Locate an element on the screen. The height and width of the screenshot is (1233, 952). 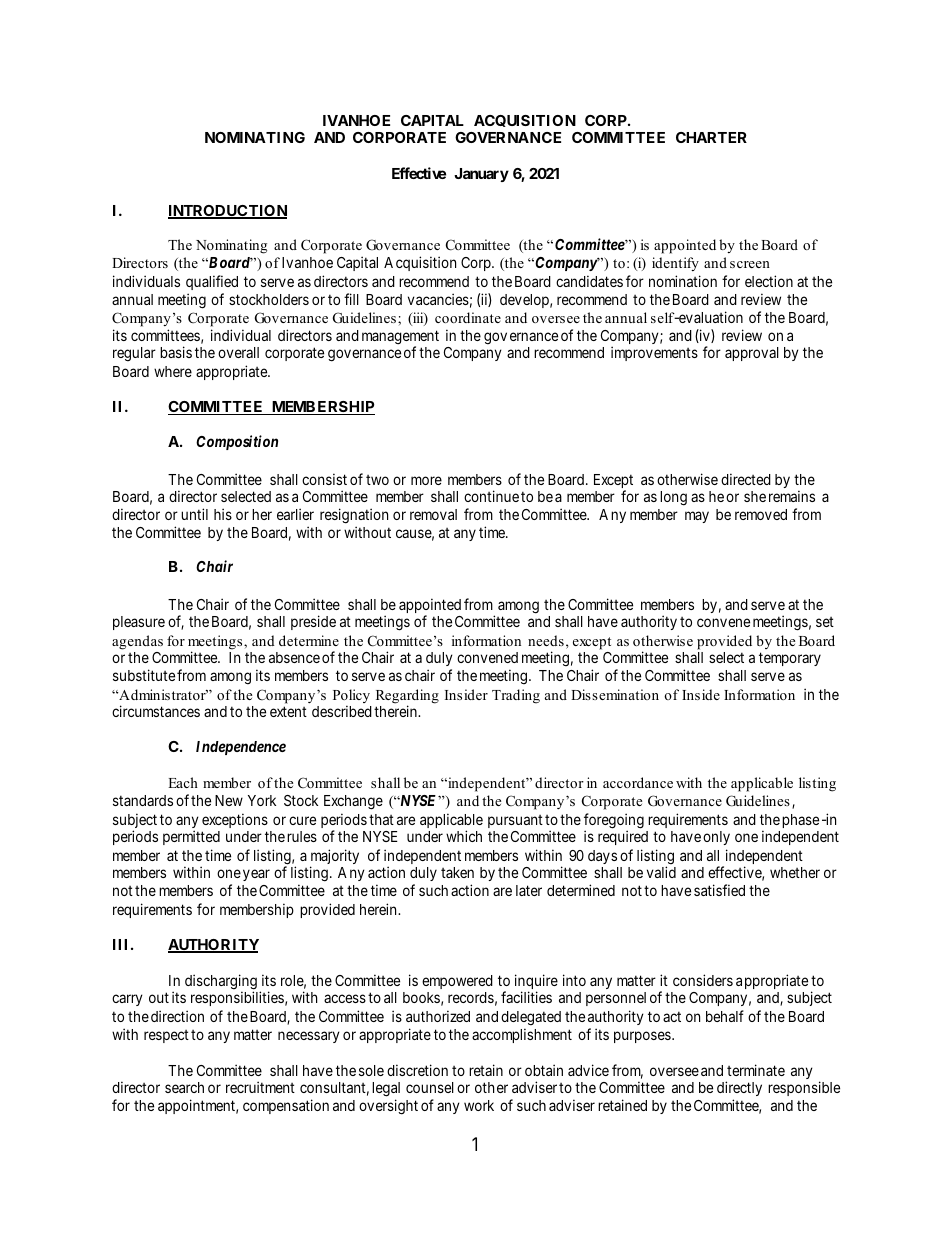
approval is located at coordinates (752, 354).
